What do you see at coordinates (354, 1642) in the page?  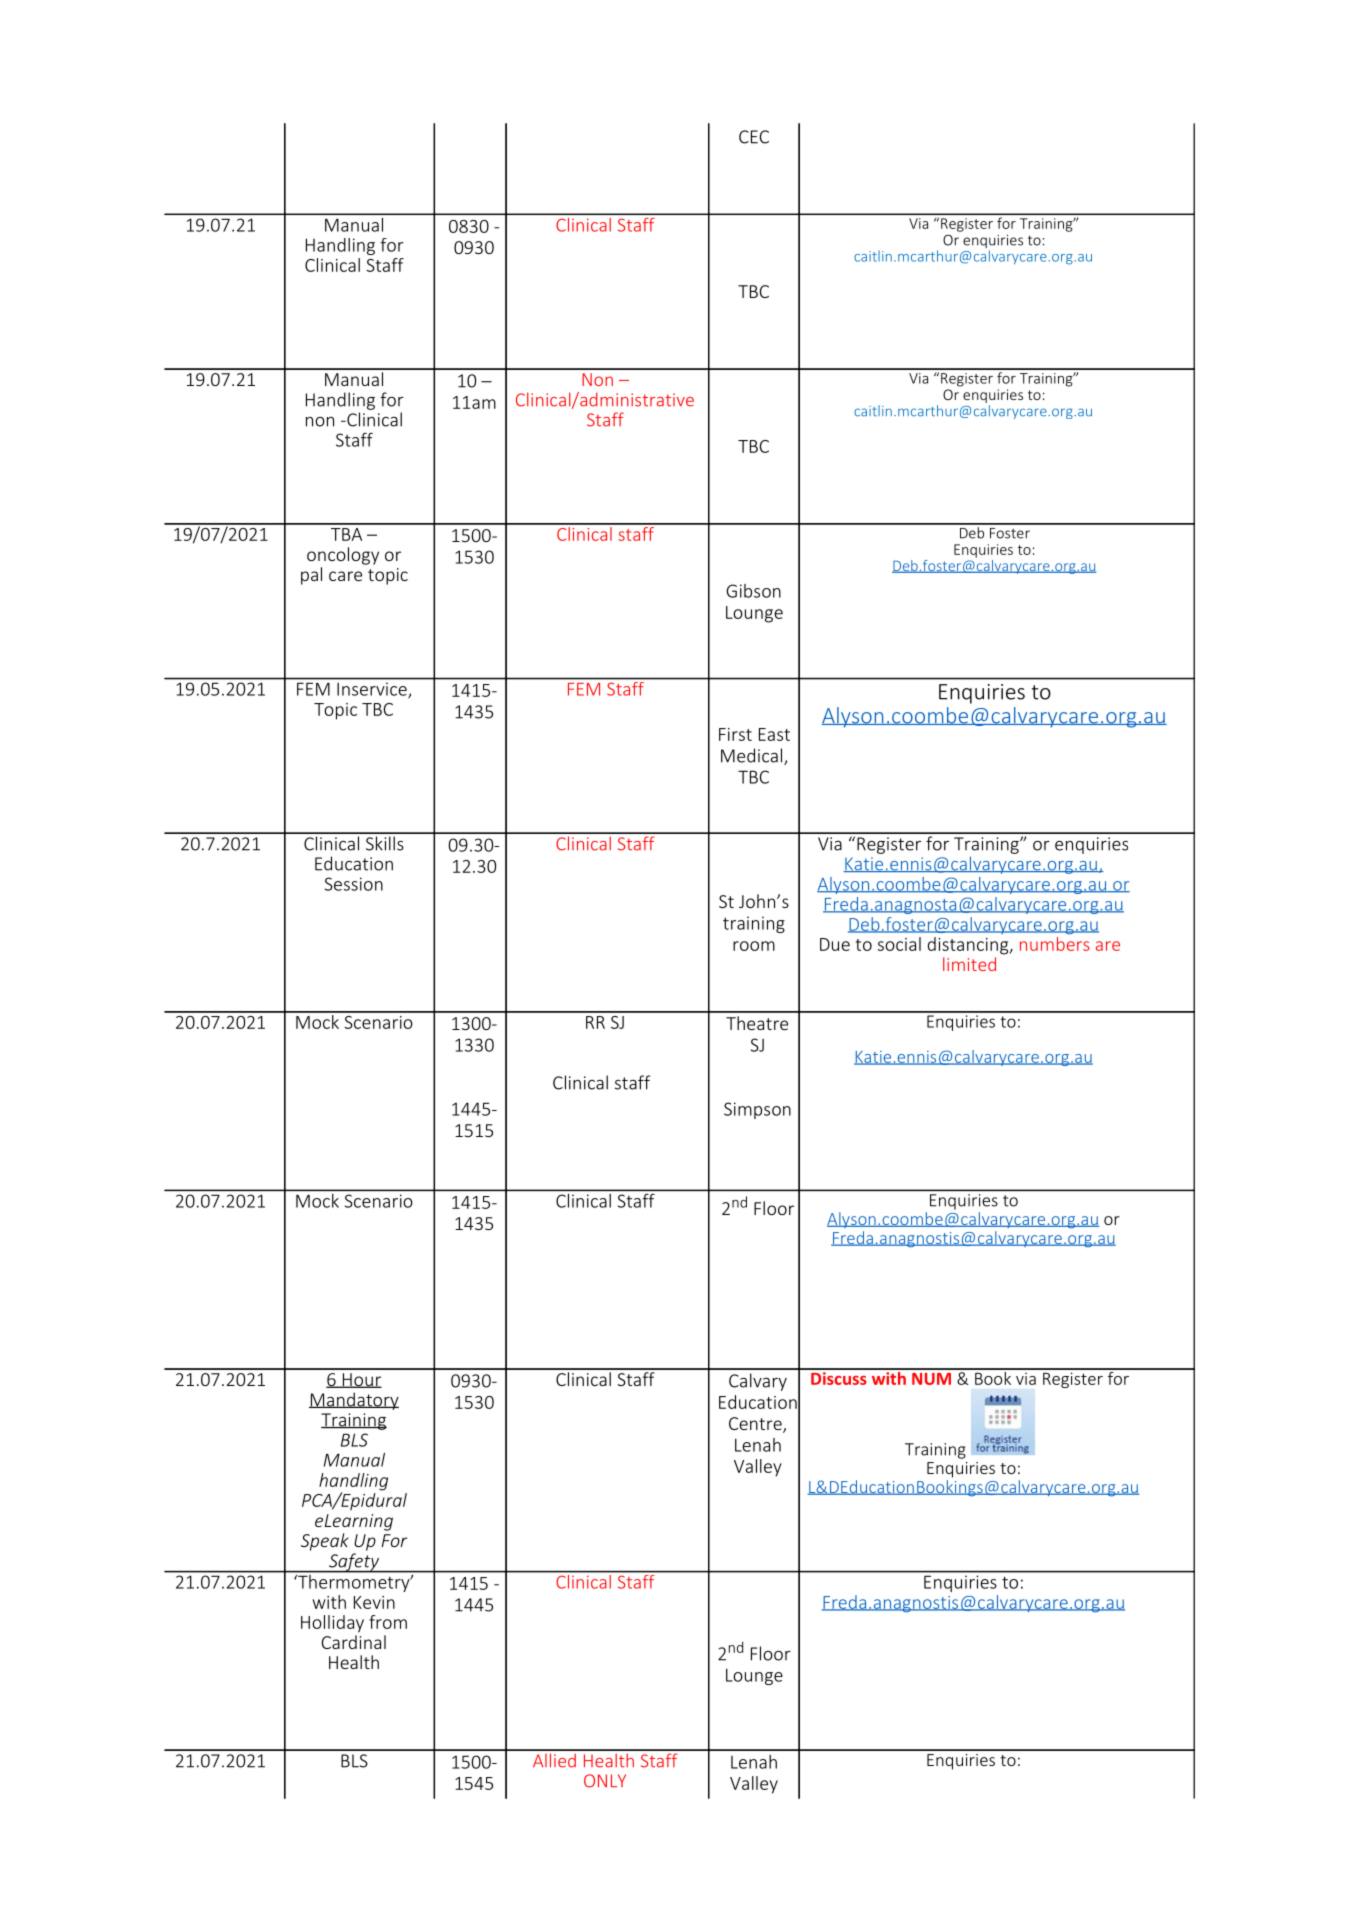 I see `Cardinal` at bounding box center [354, 1642].
